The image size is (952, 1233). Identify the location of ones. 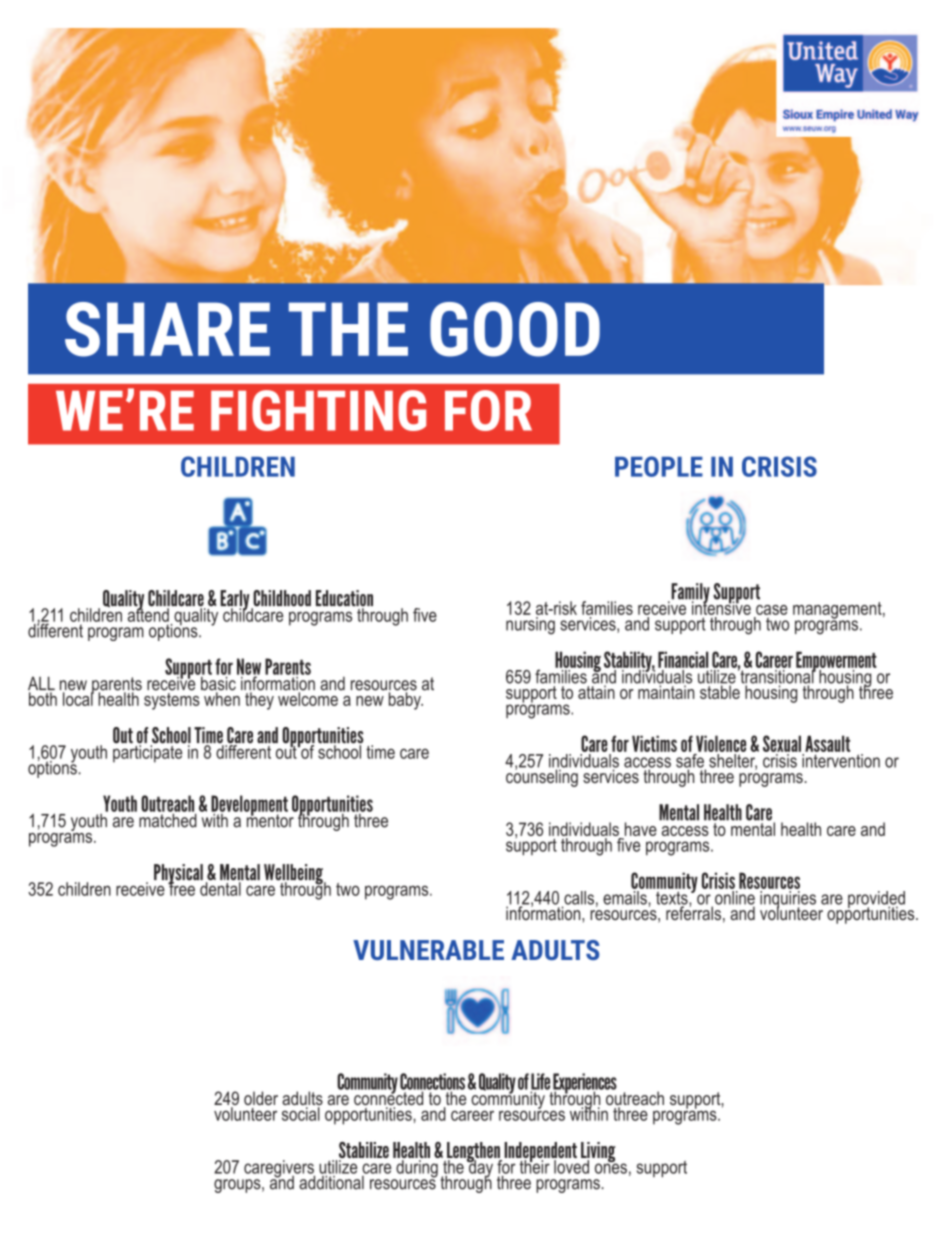
(611, 1167).
